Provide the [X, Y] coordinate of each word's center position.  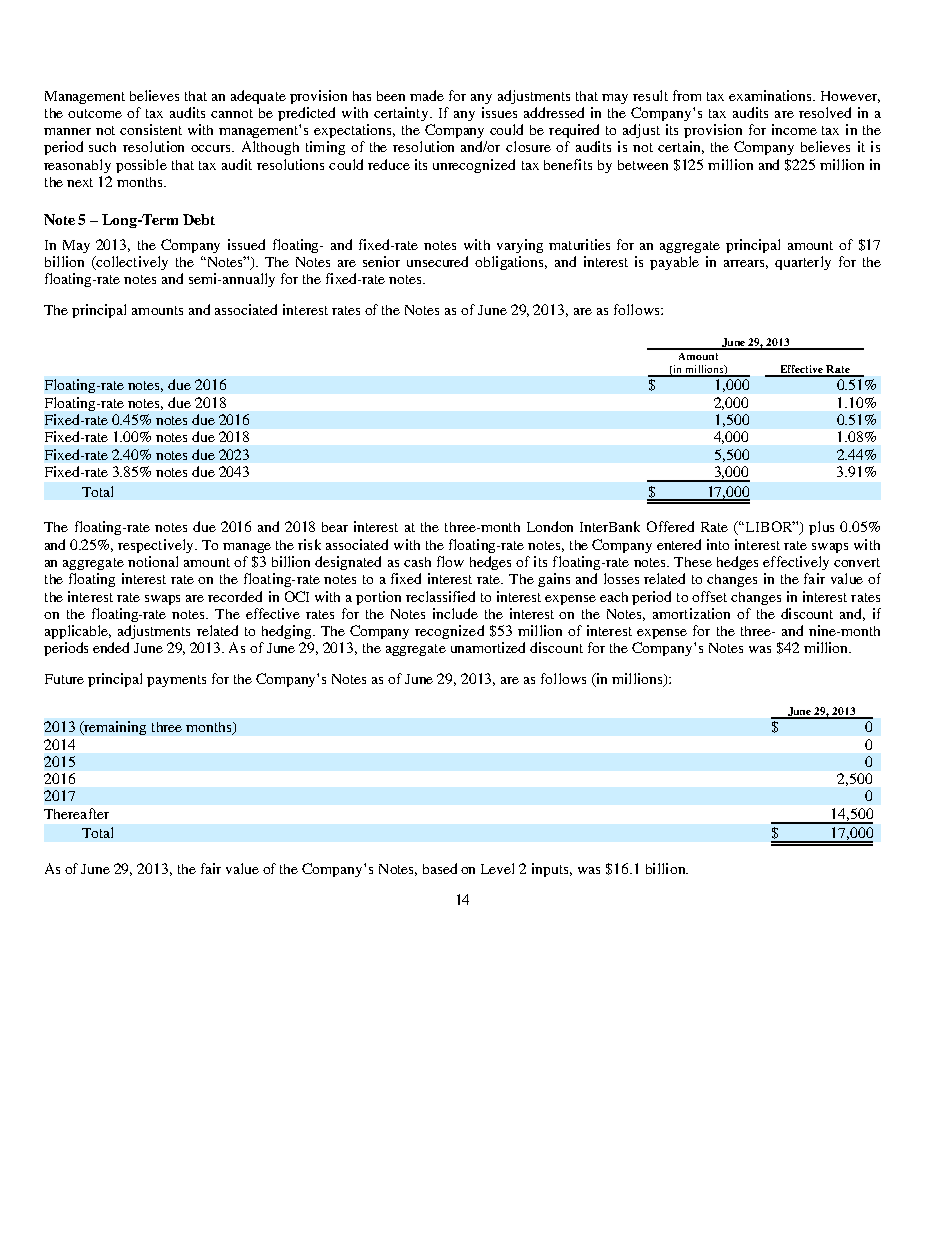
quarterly [803, 263]
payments [176, 681]
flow [450, 561]
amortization [691, 613]
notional [153, 561]
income [794, 129]
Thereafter [76, 813]
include [455, 613]
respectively [157, 546]
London [550, 526]
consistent [151, 129]
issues [499, 112]
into [718, 544]
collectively [131, 263]
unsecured [437, 261]
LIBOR [769, 526]
